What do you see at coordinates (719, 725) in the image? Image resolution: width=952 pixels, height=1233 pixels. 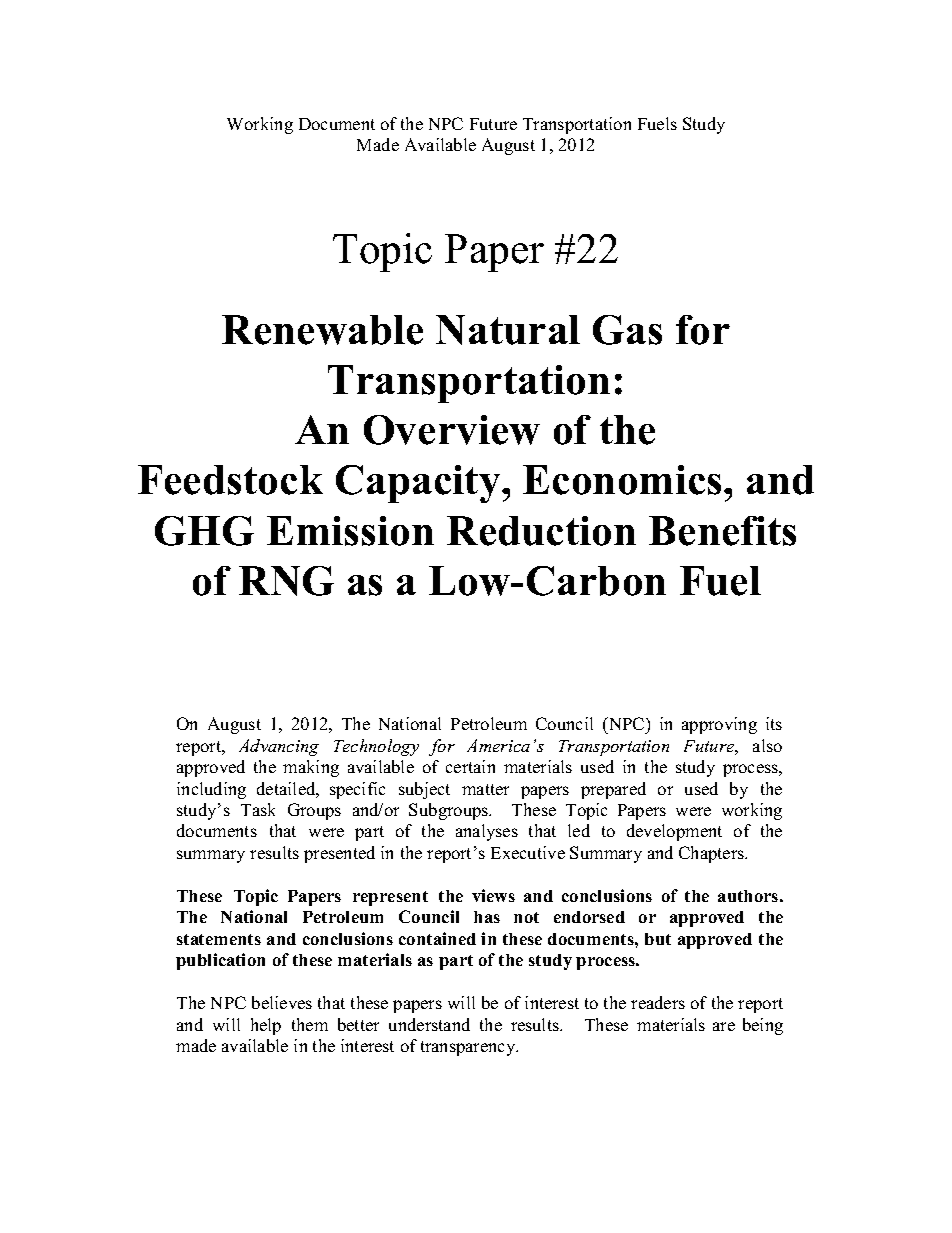 I see `approving` at bounding box center [719, 725].
